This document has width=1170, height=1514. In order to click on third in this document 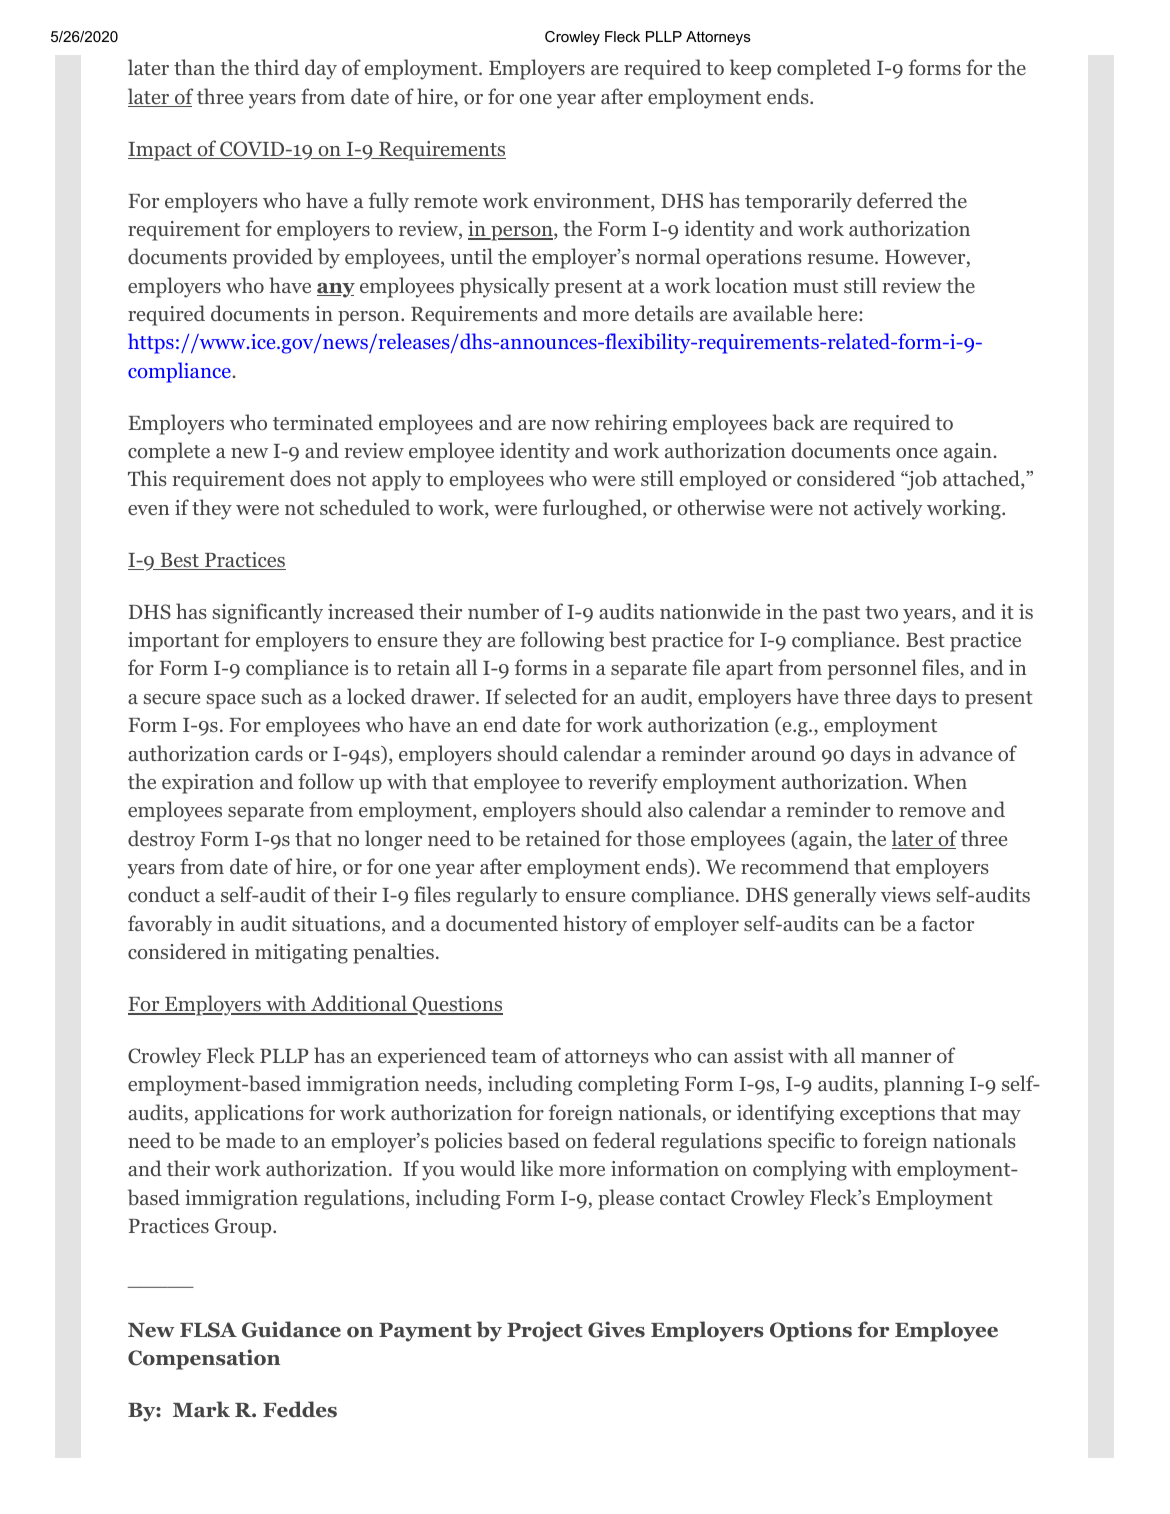, I will do `click(276, 67)`.
